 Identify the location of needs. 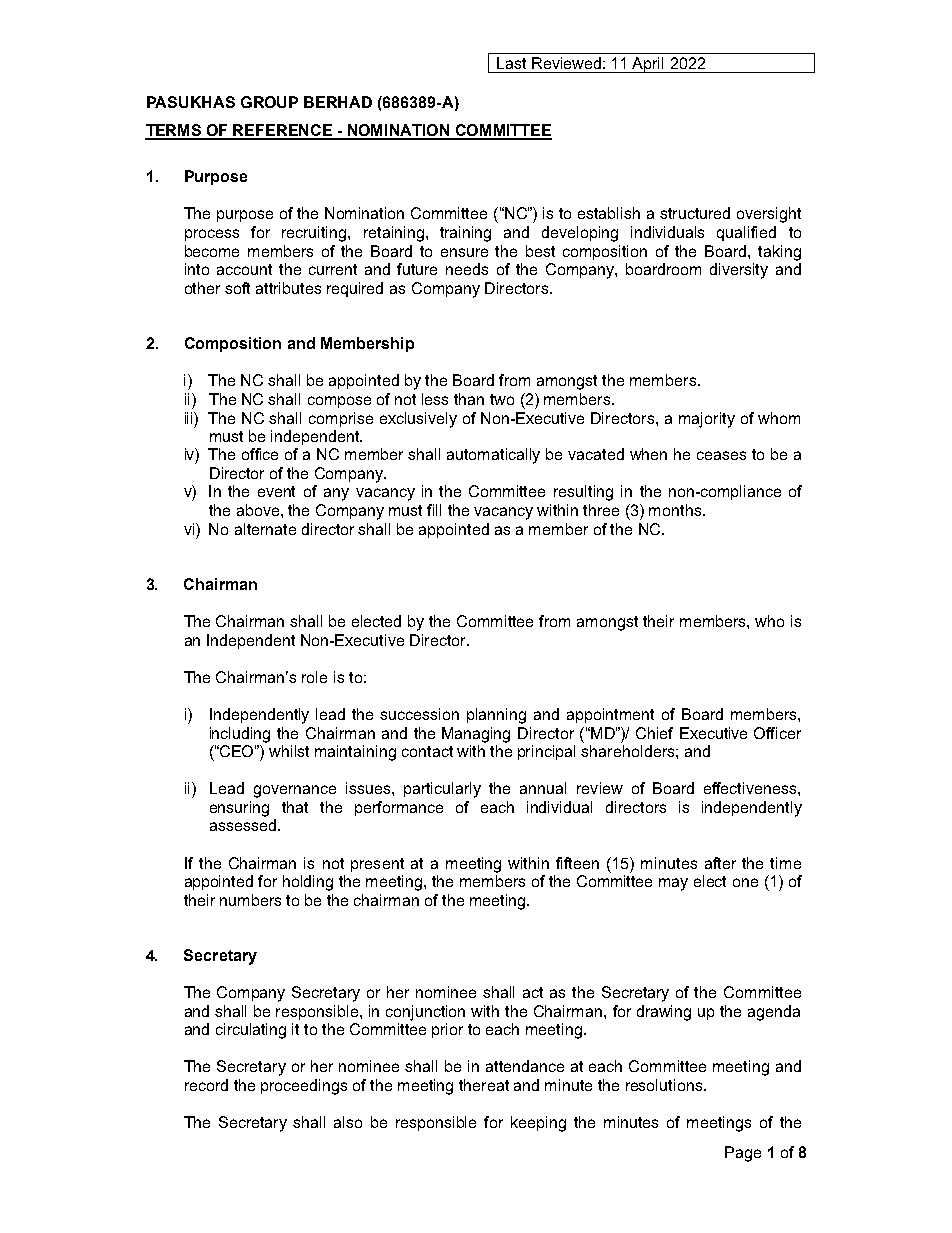
(467, 269).
